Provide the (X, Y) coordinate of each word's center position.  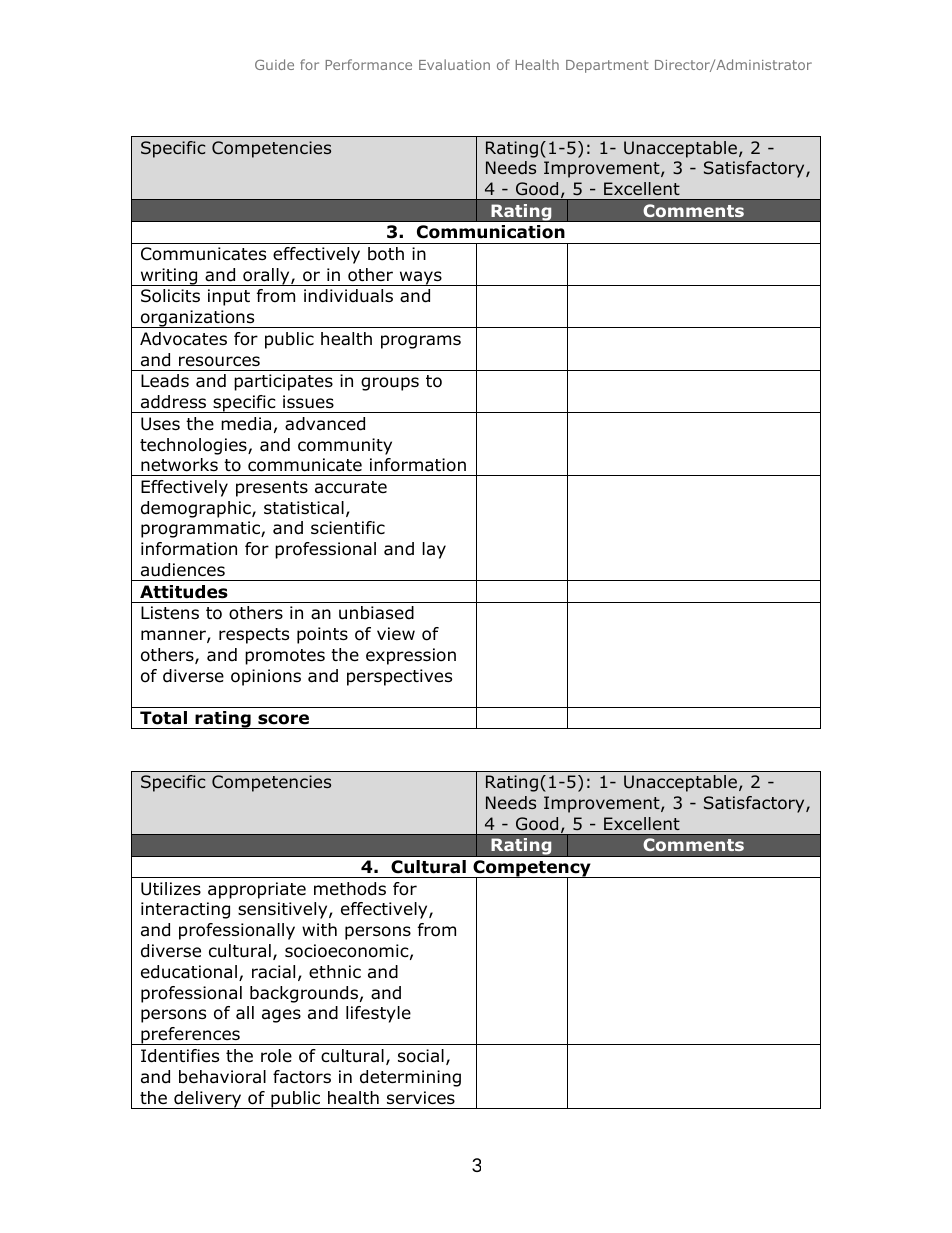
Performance (369, 64)
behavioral (222, 1077)
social (421, 1056)
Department (607, 66)
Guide (274, 64)
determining (410, 1078)
